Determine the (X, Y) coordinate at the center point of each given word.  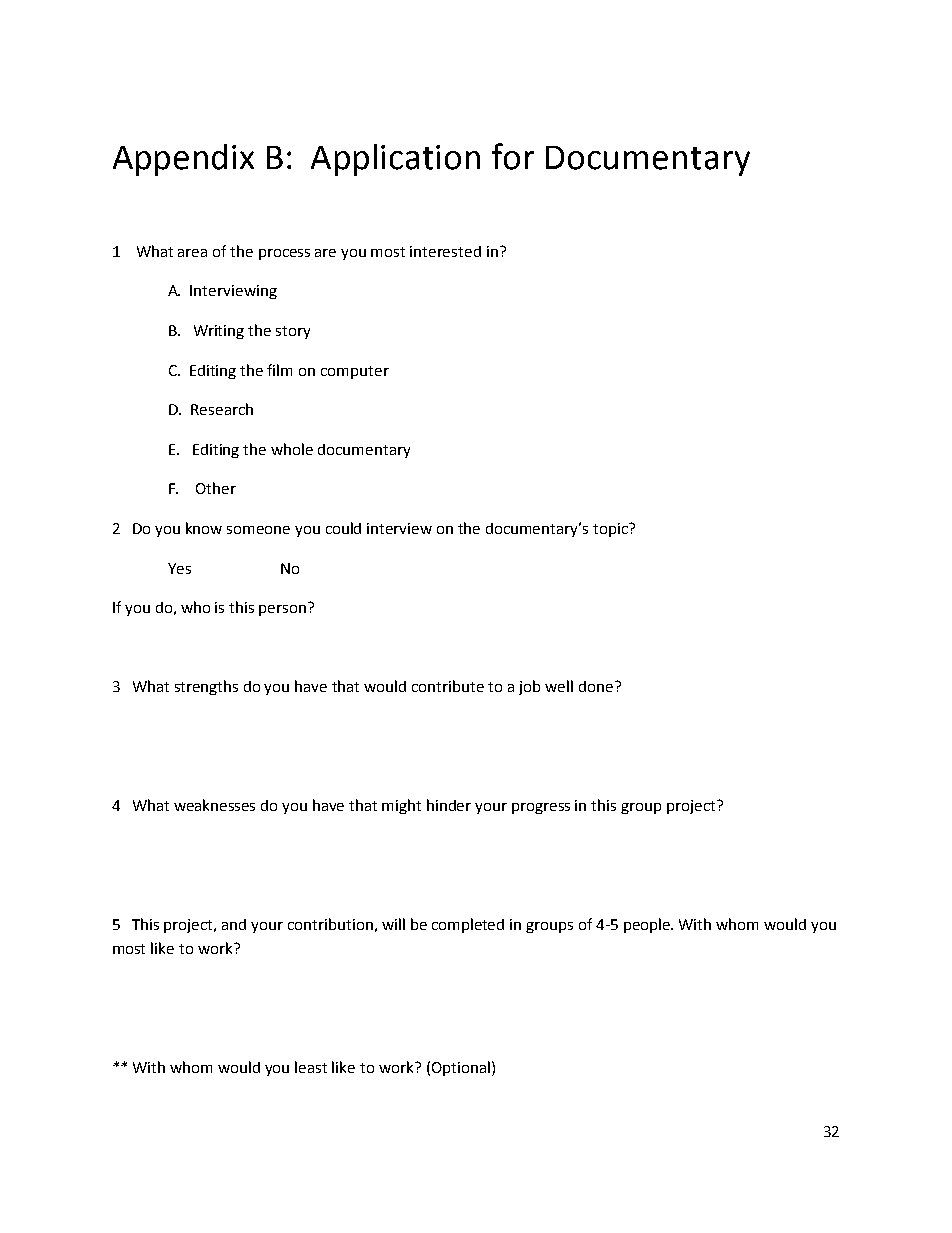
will (393, 924)
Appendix (183, 160)
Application (395, 160)
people (648, 925)
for (513, 156)
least (311, 1067)
